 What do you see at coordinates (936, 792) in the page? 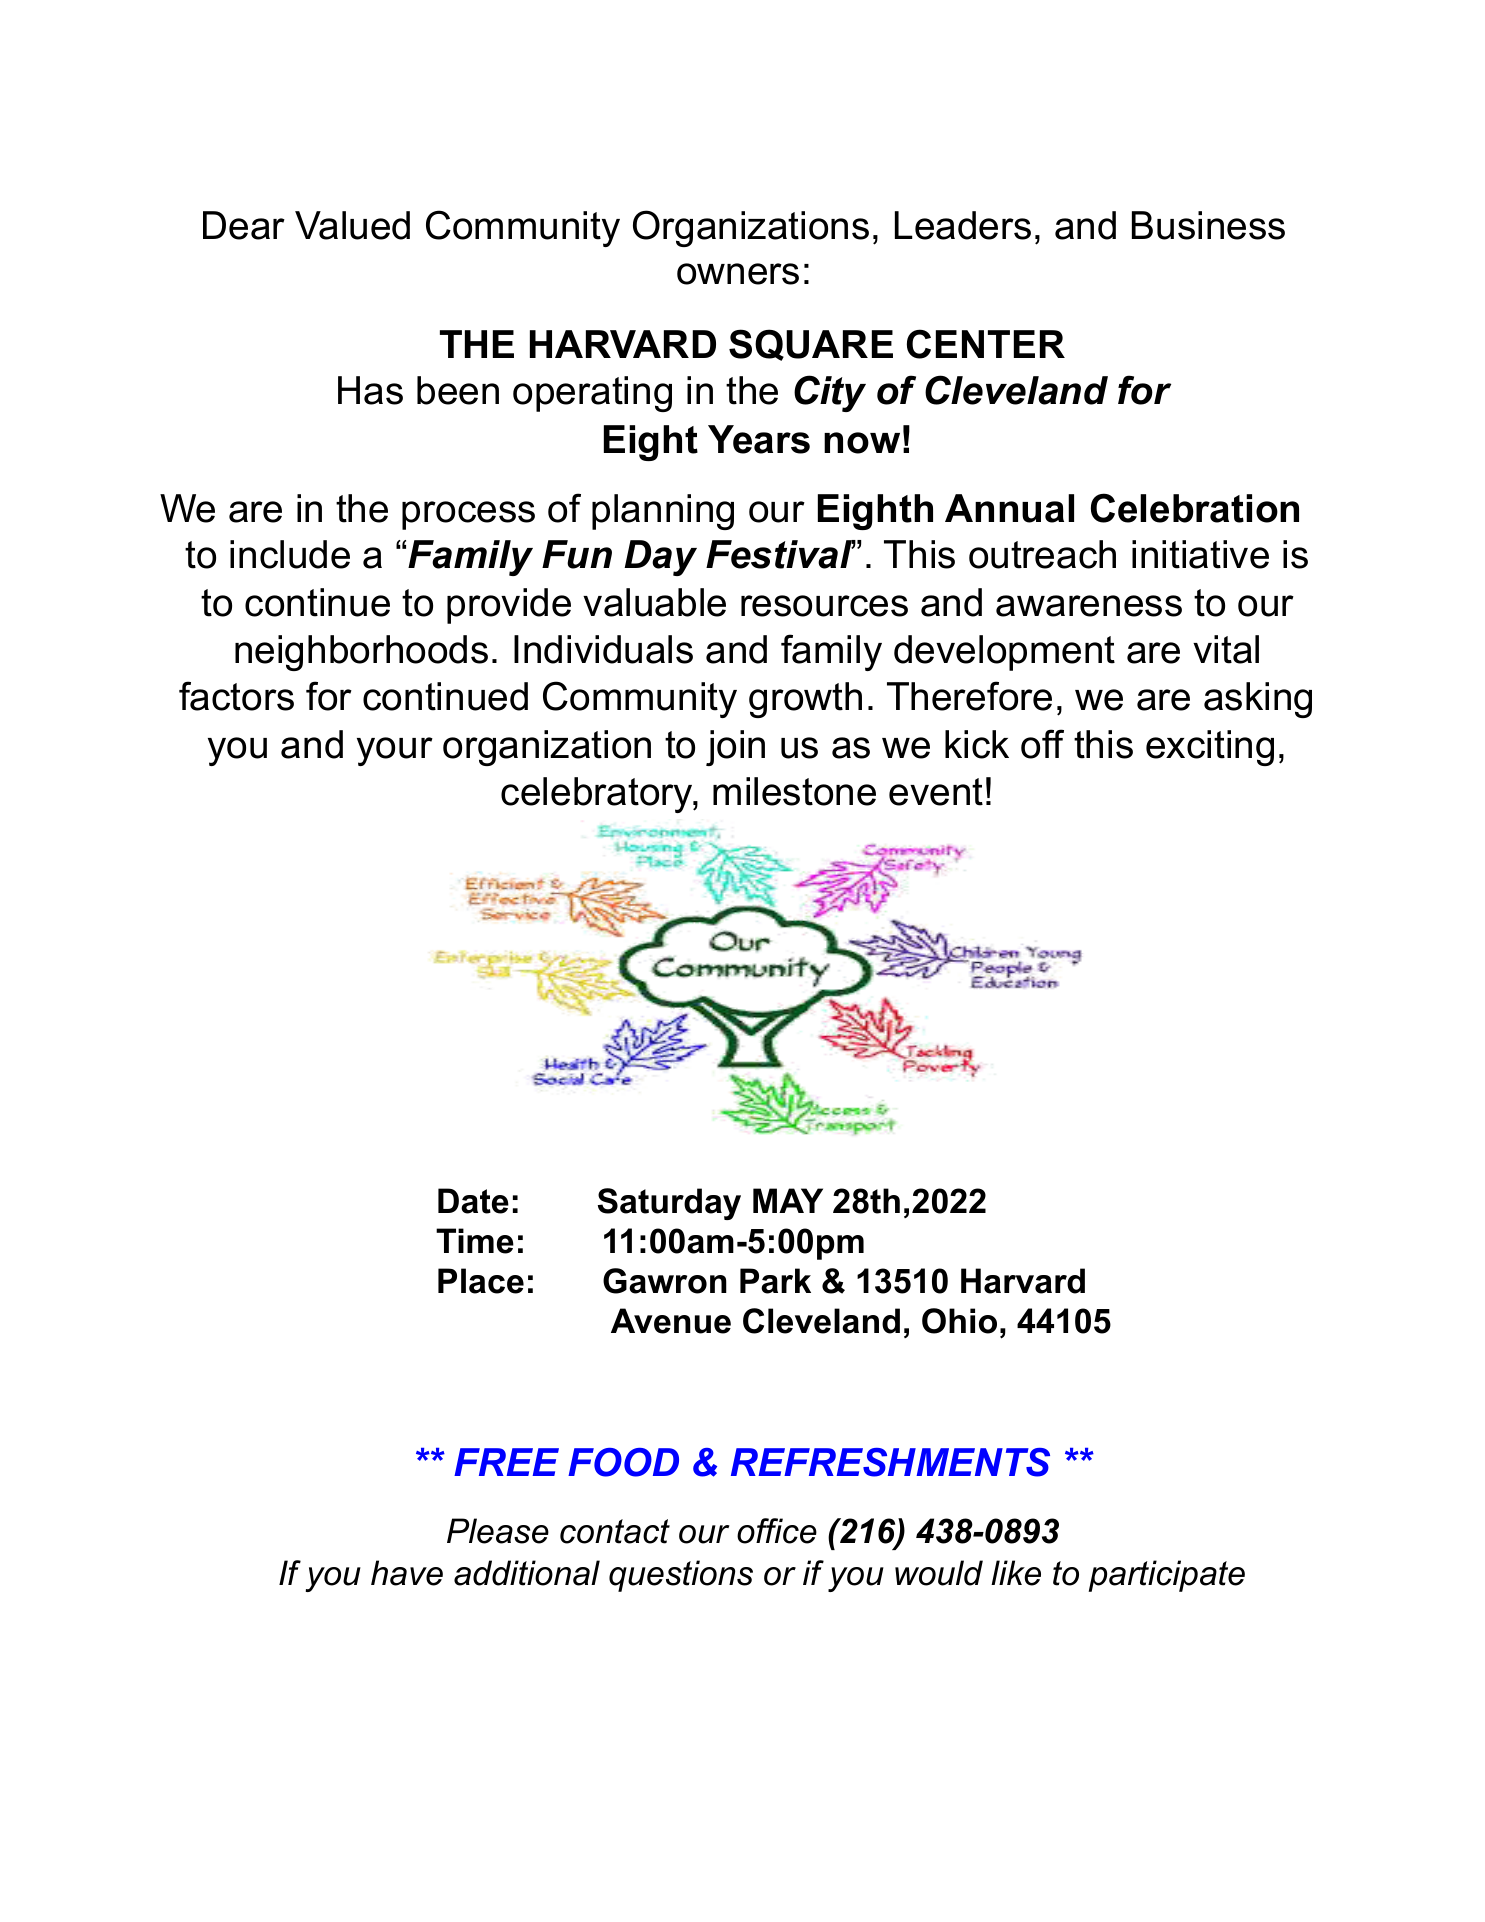
I see `event` at bounding box center [936, 792].
